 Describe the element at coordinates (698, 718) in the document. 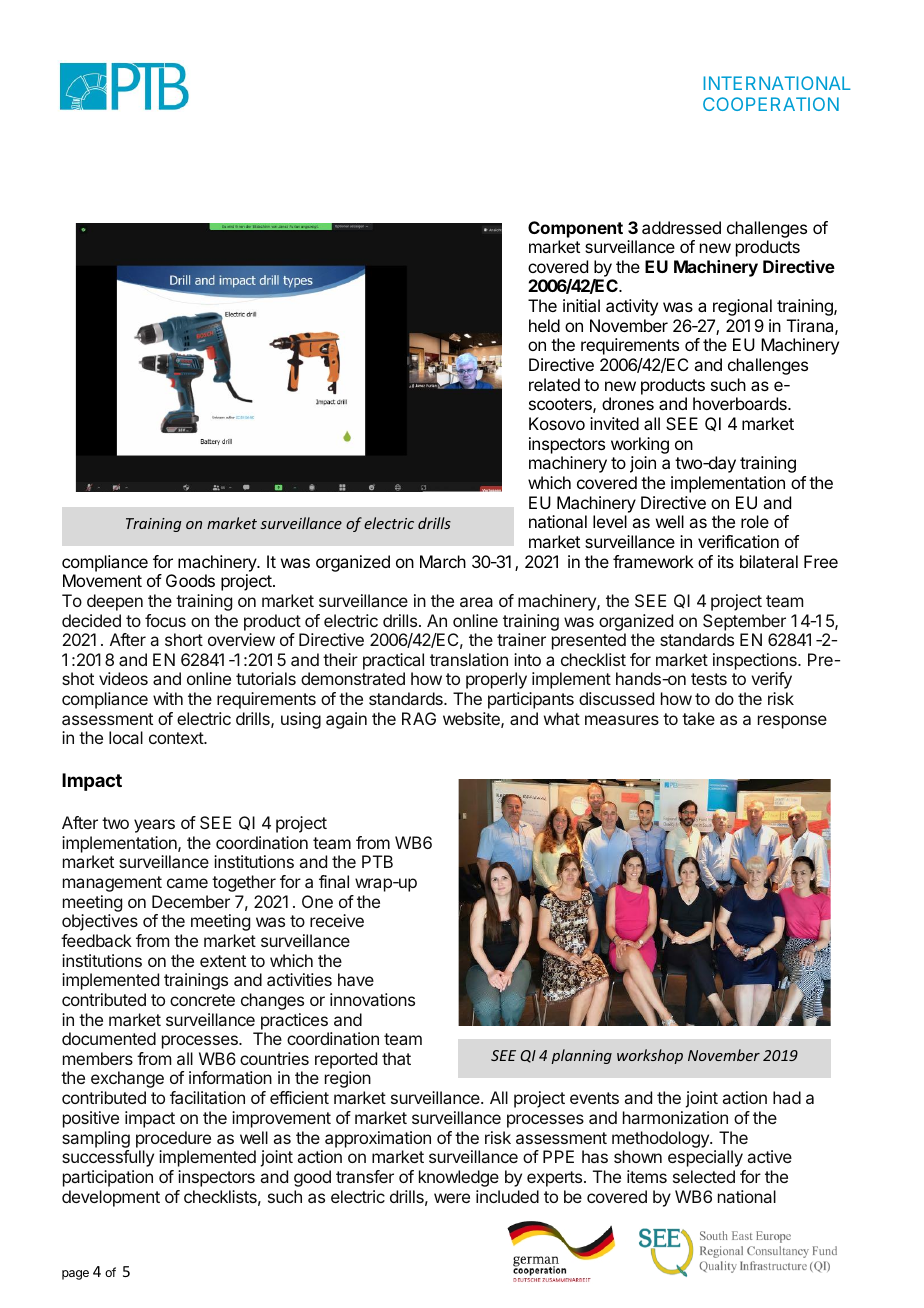

I see `take` at that location.
